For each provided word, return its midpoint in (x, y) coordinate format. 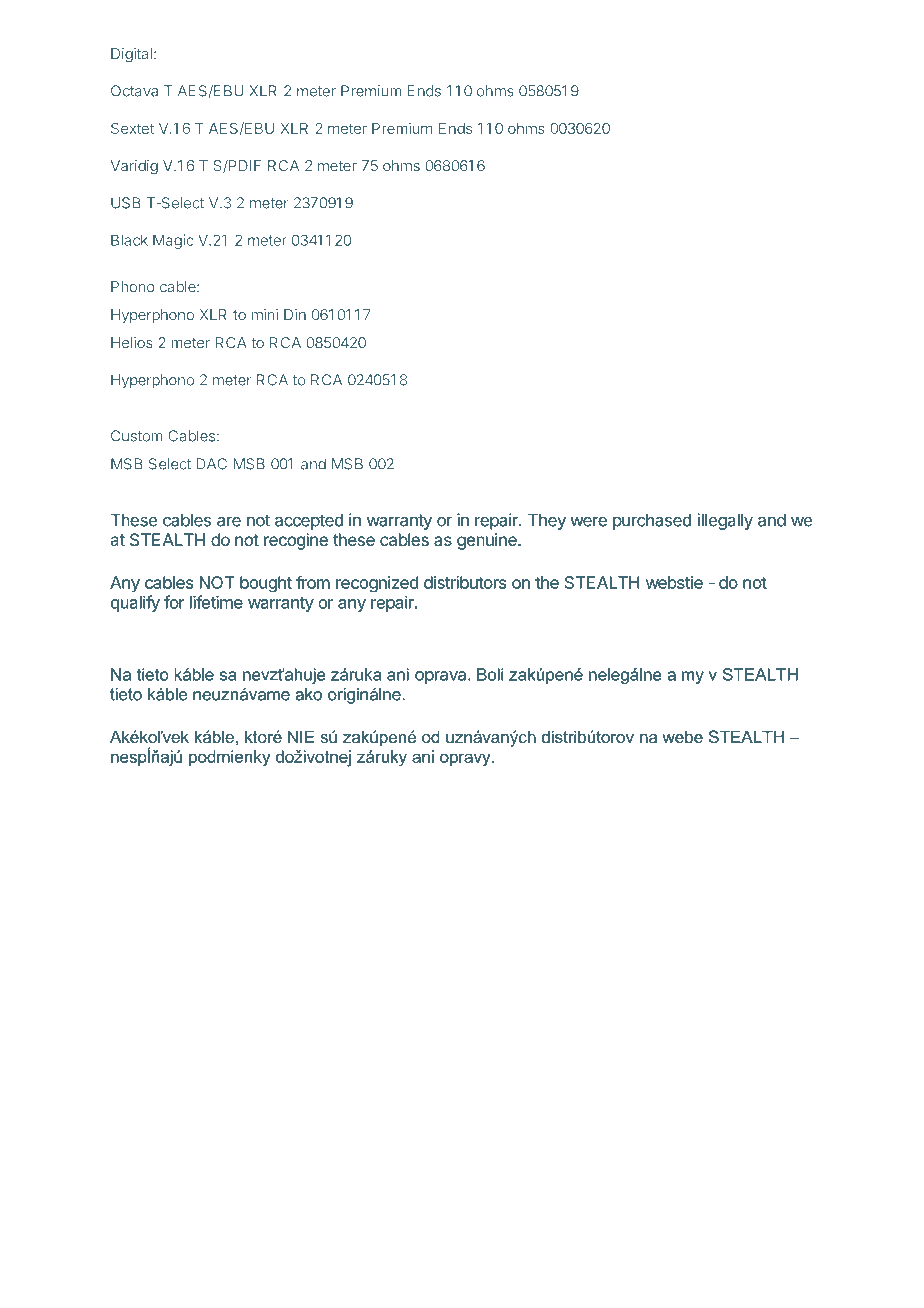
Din (295, 314)
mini (265, 314)
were (588, 521)
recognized (377, 584)
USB (126, 203)
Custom (137, 436)
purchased (652, 521)
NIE (301, 736)
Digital (131, 55)
